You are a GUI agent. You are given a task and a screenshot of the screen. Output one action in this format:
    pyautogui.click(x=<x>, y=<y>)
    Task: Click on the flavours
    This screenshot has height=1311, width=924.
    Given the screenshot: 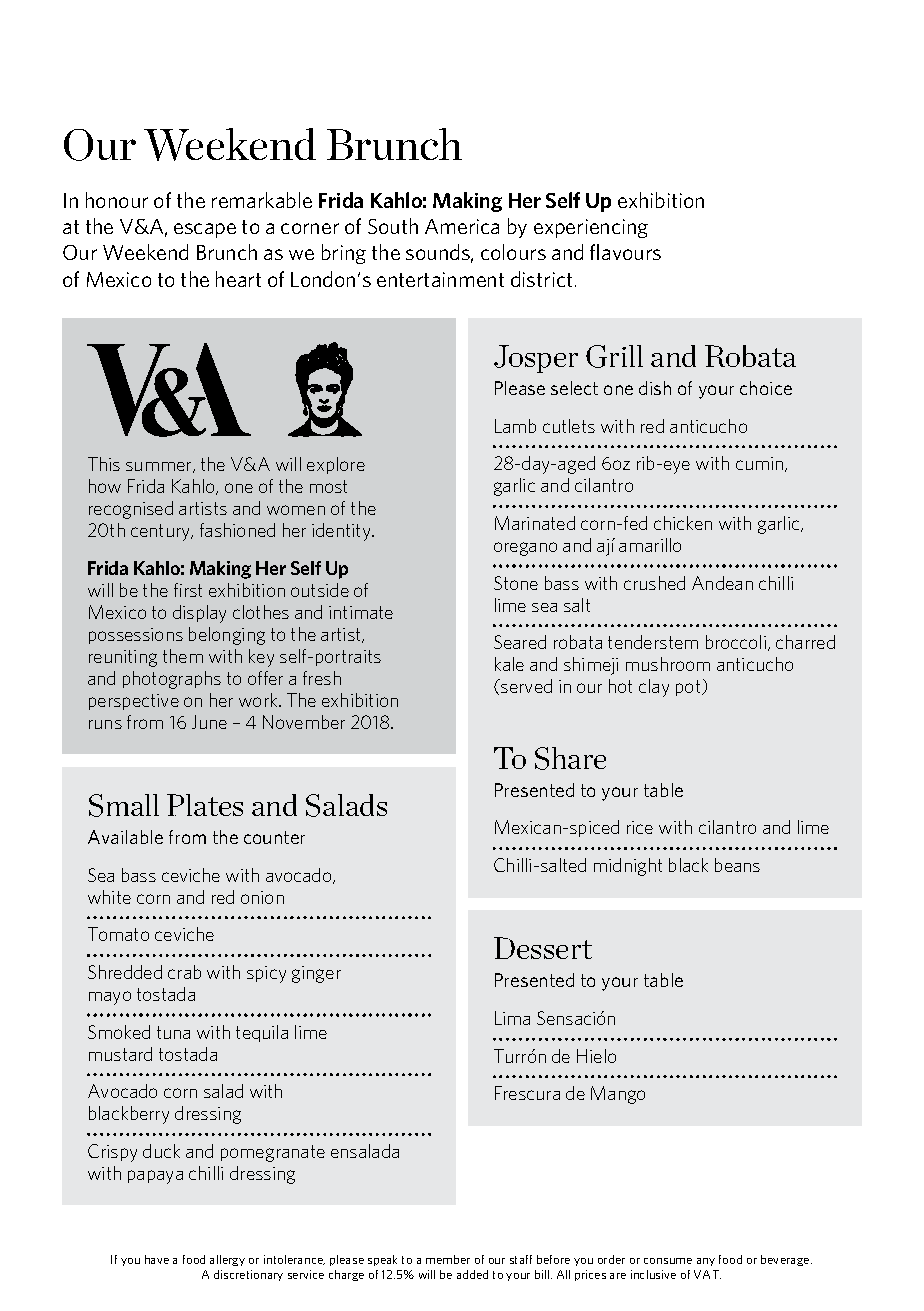 What is the action you would take?
    pyautogui.click(x=625, y=252)
